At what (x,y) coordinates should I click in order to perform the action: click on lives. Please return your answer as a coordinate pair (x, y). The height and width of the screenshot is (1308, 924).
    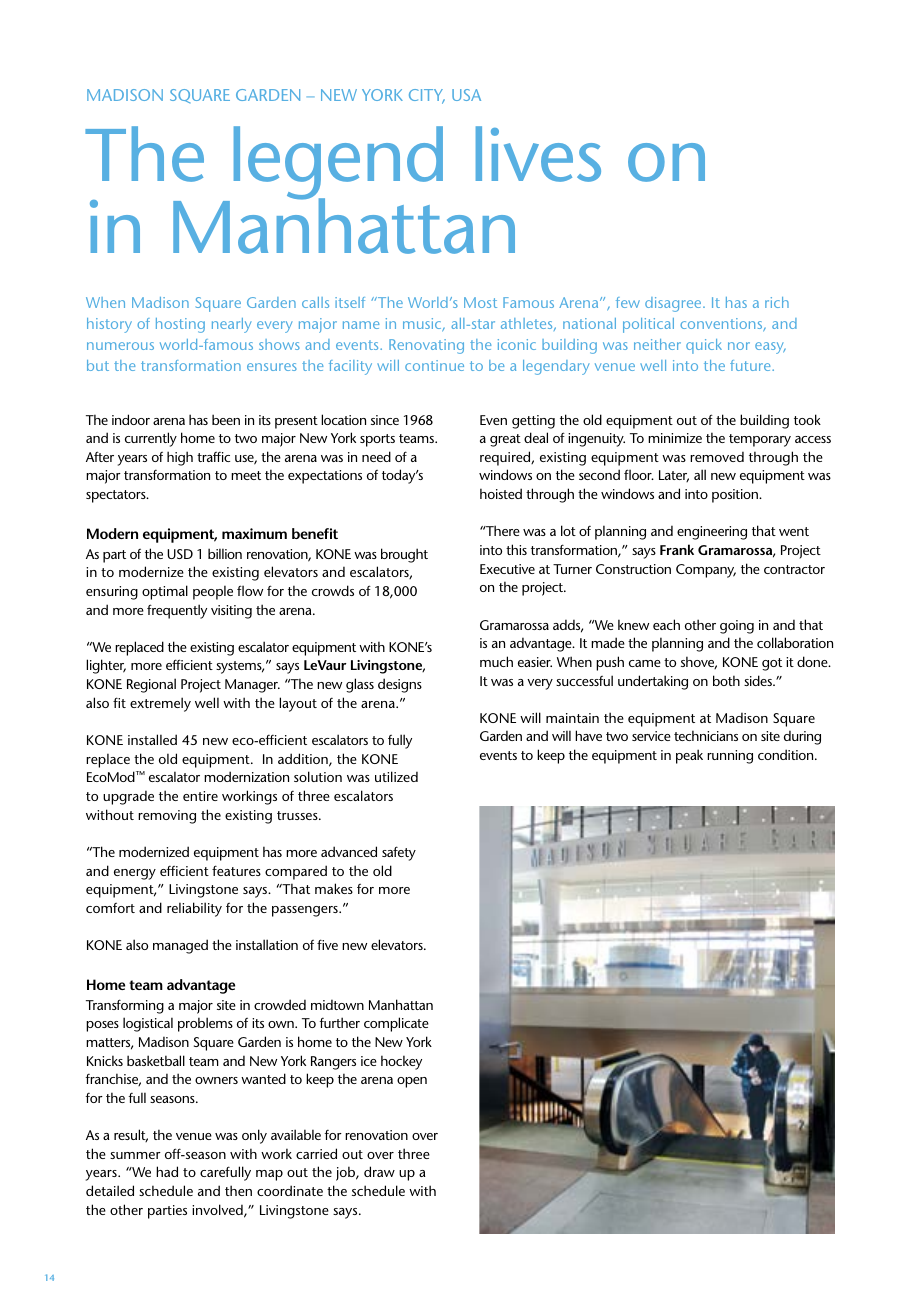
    Looking at the image, I should click on (538, 154).
